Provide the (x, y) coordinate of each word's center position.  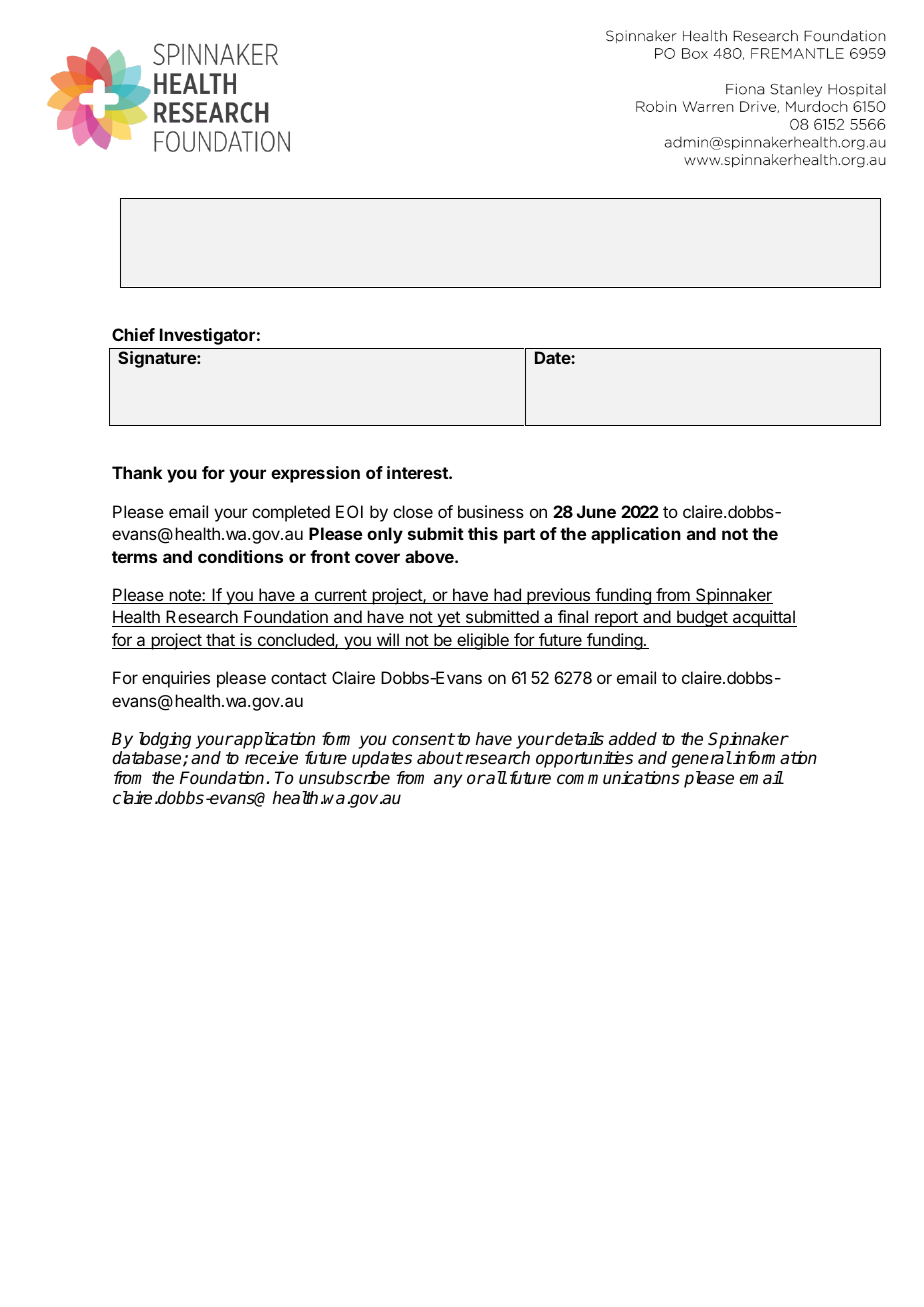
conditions (240, 556)
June (596, 511)
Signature (158, 359)
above (430, 556)
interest (418, 472)
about (440, 758)
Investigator (207, 336)
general (702, 759)
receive (271, 758)
